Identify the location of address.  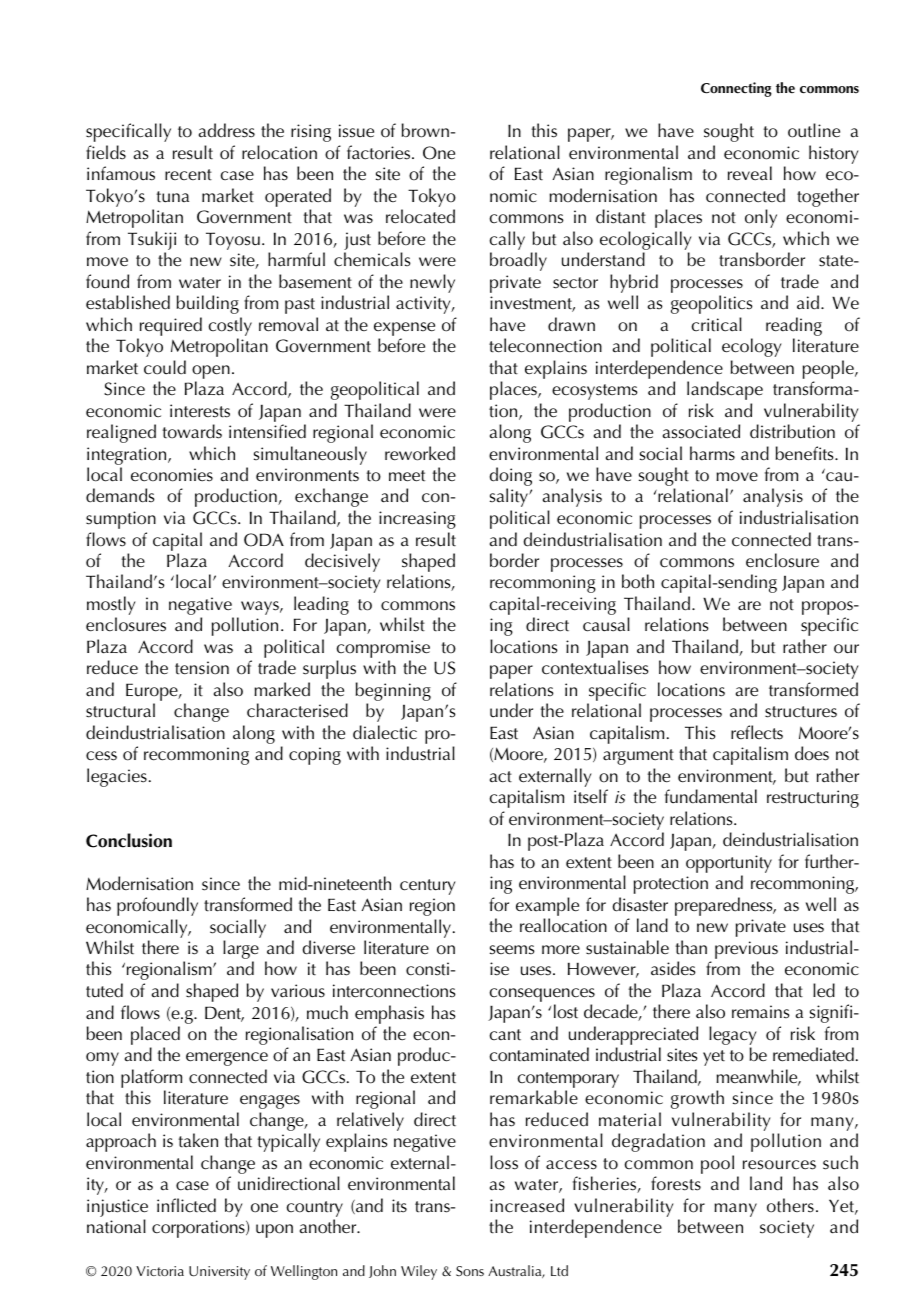
(227, 130).
